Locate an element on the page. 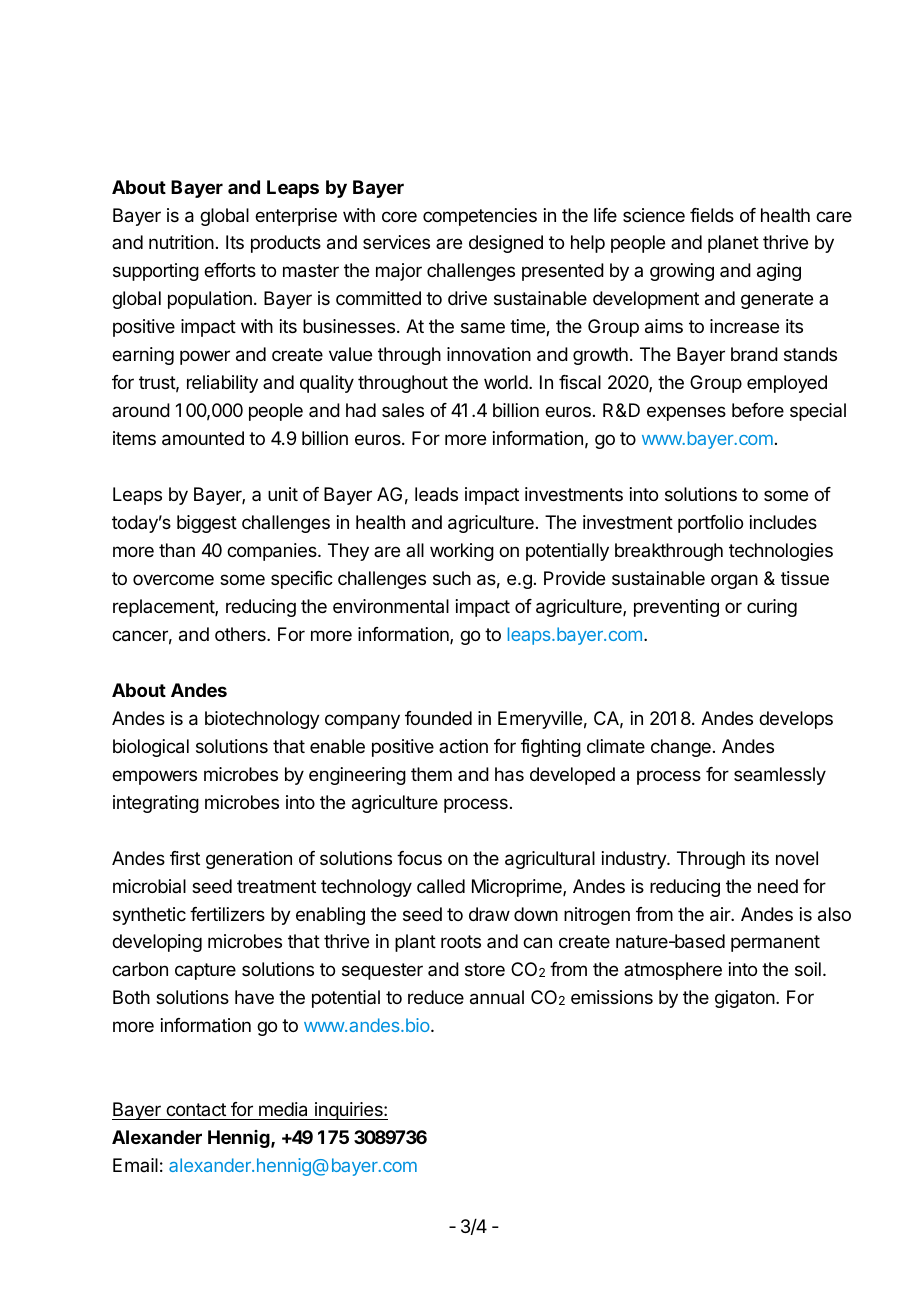  develops is located at coordinates (796, 720).
